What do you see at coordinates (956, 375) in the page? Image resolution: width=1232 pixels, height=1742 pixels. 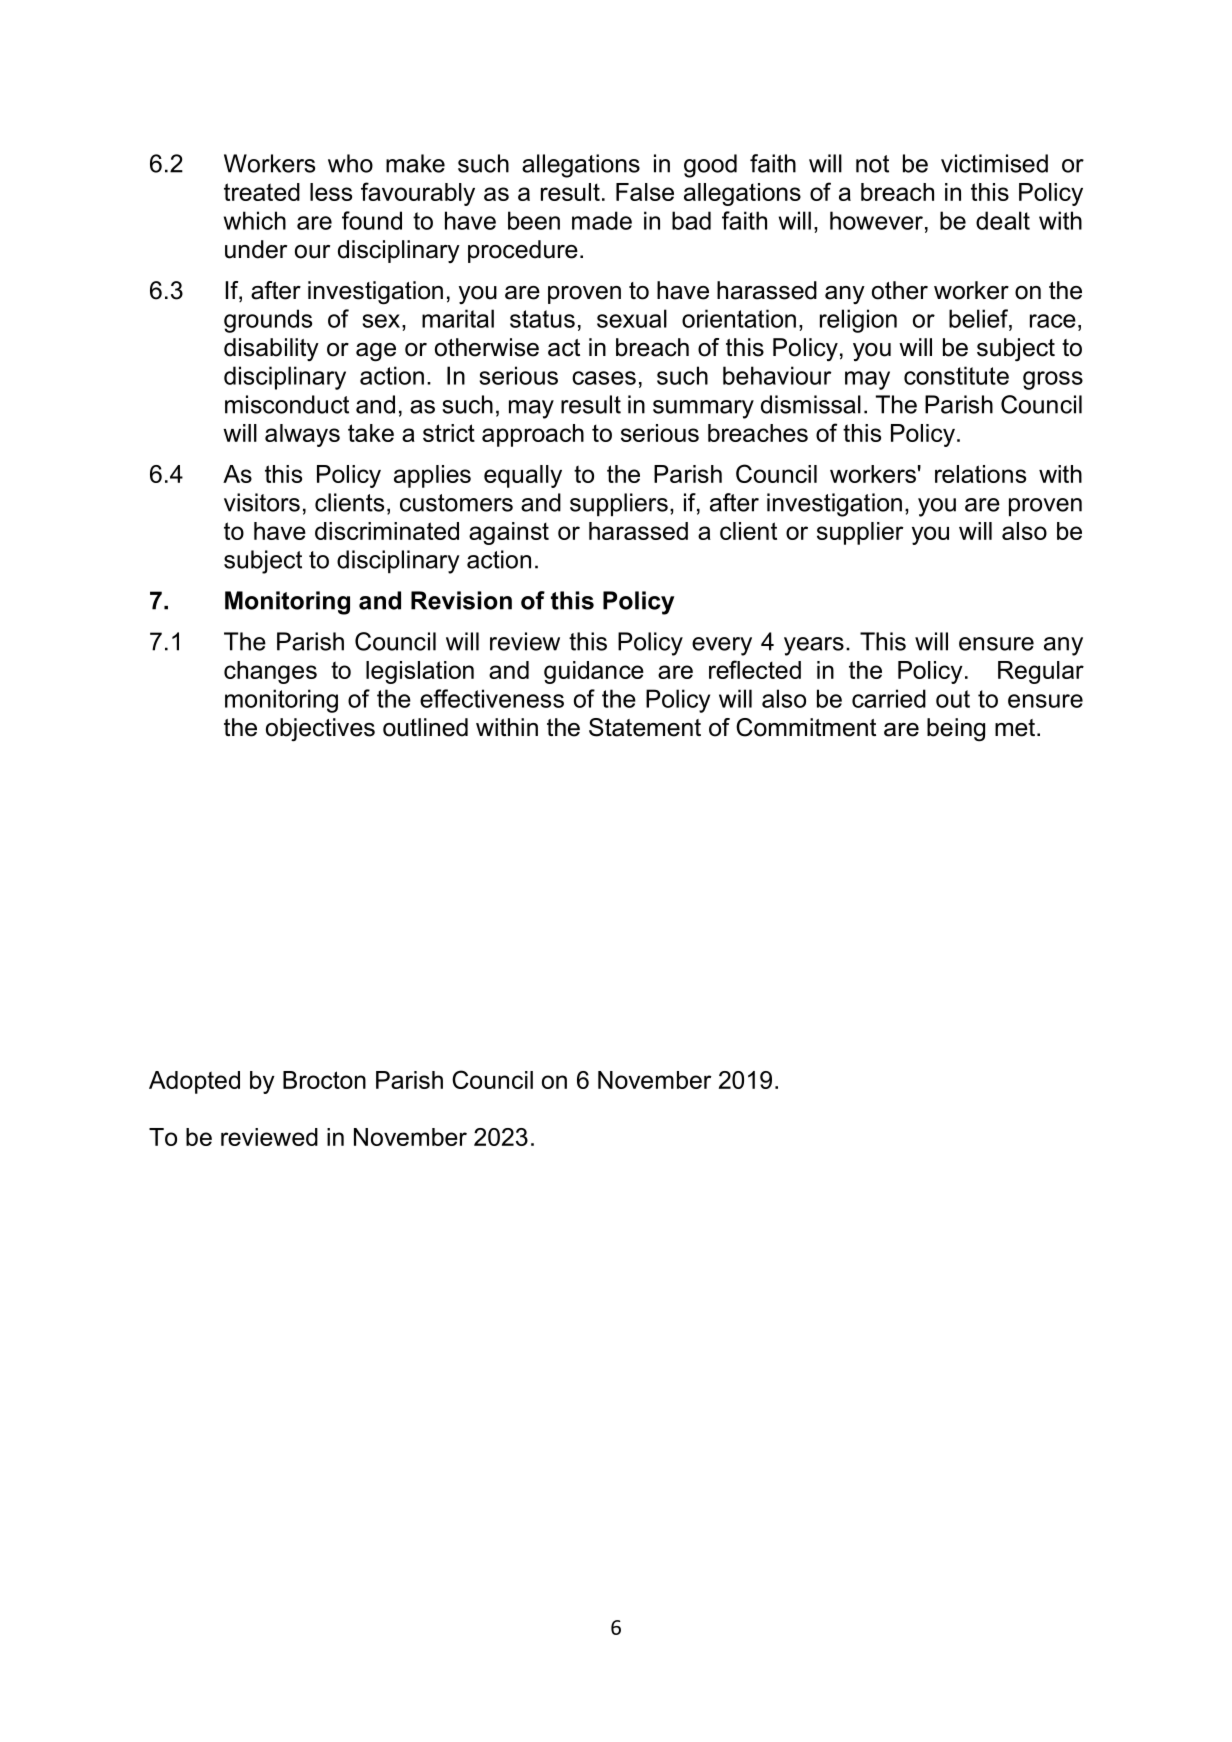 I see `constitute` at bounding box center [956, 375].
